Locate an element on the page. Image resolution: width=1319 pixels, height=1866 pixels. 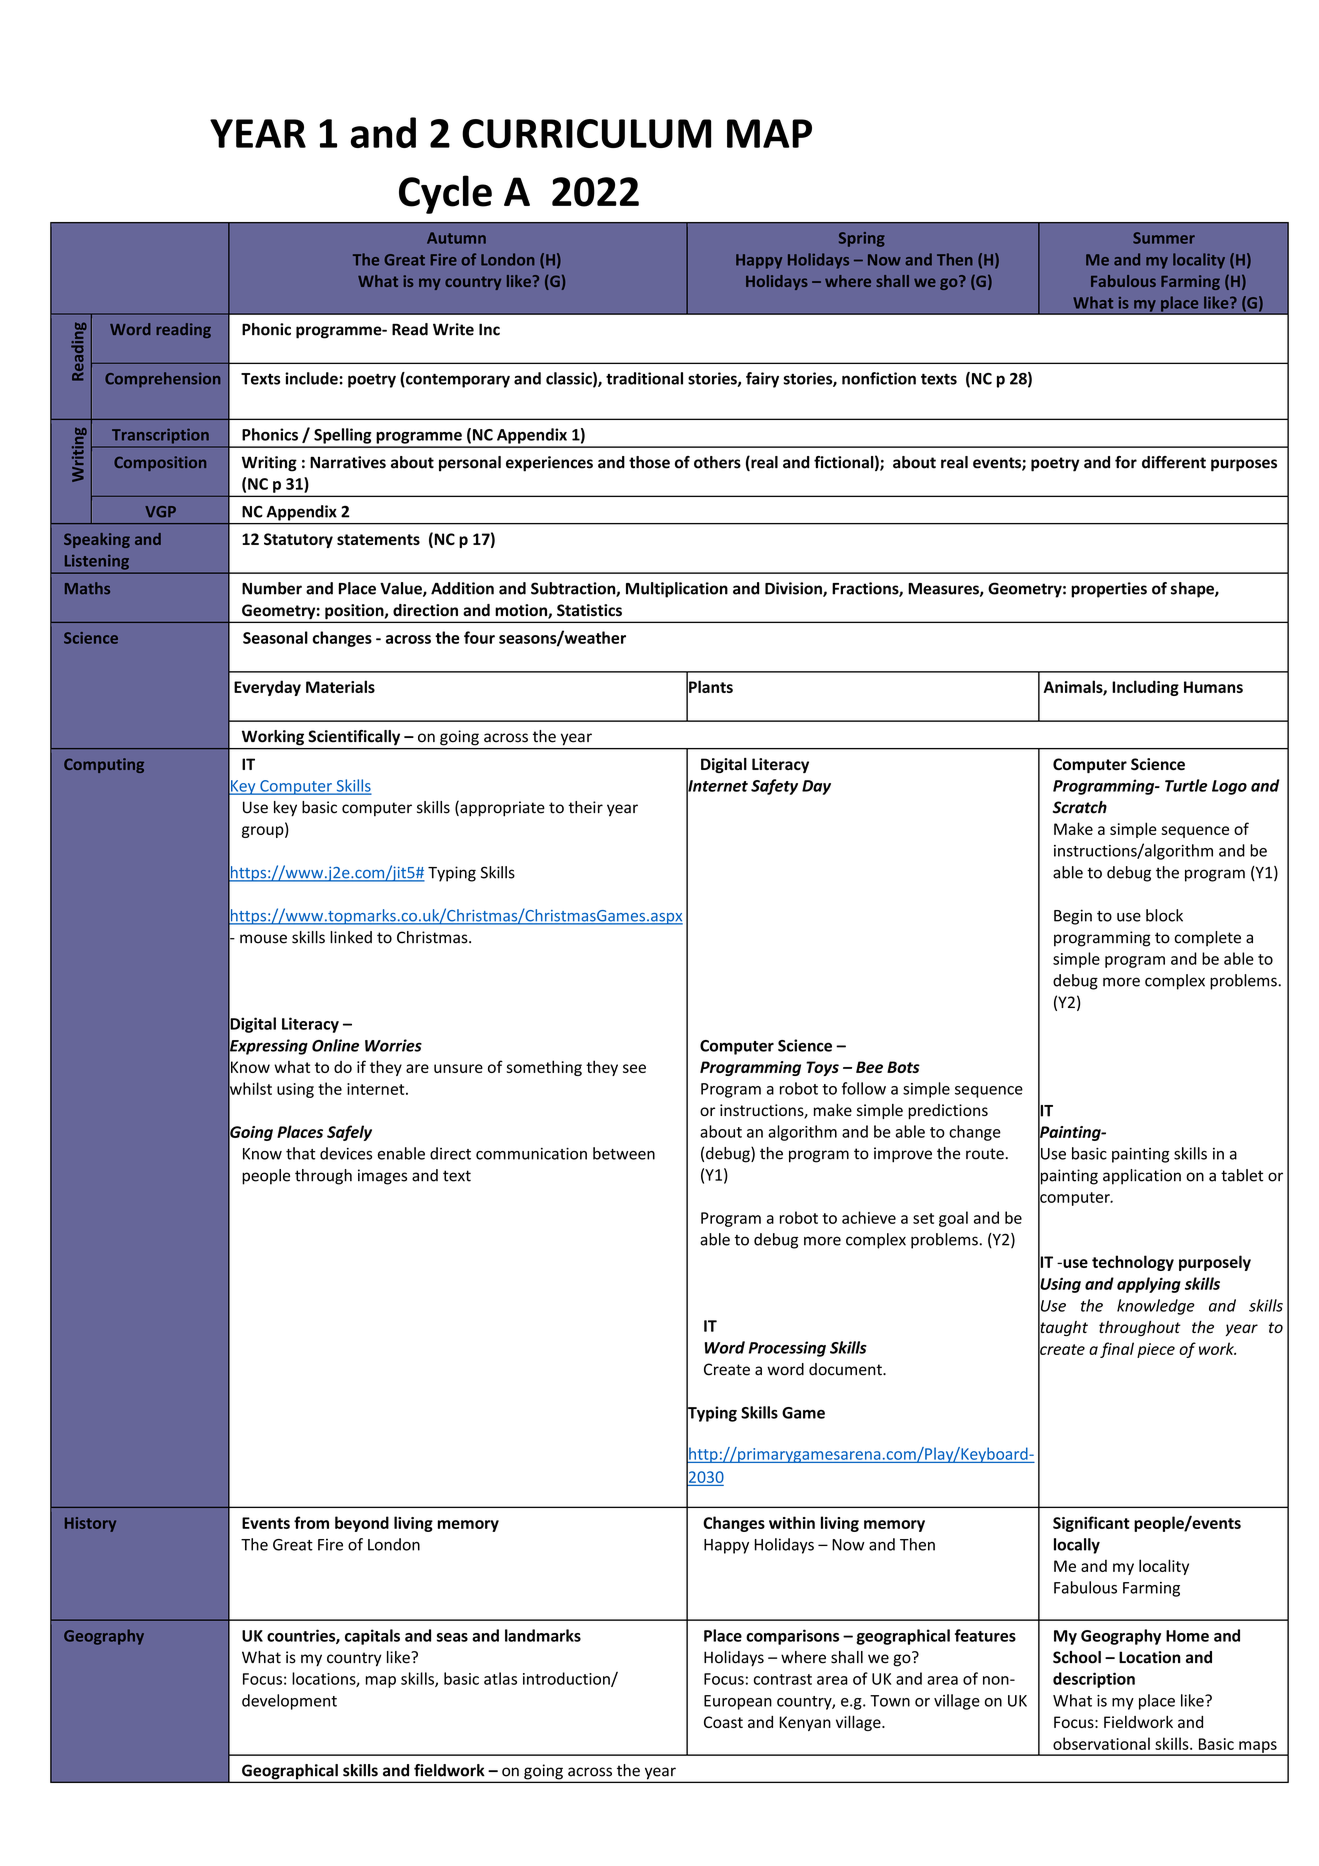
CURRICULUM is located at coordinates (586, 133).
